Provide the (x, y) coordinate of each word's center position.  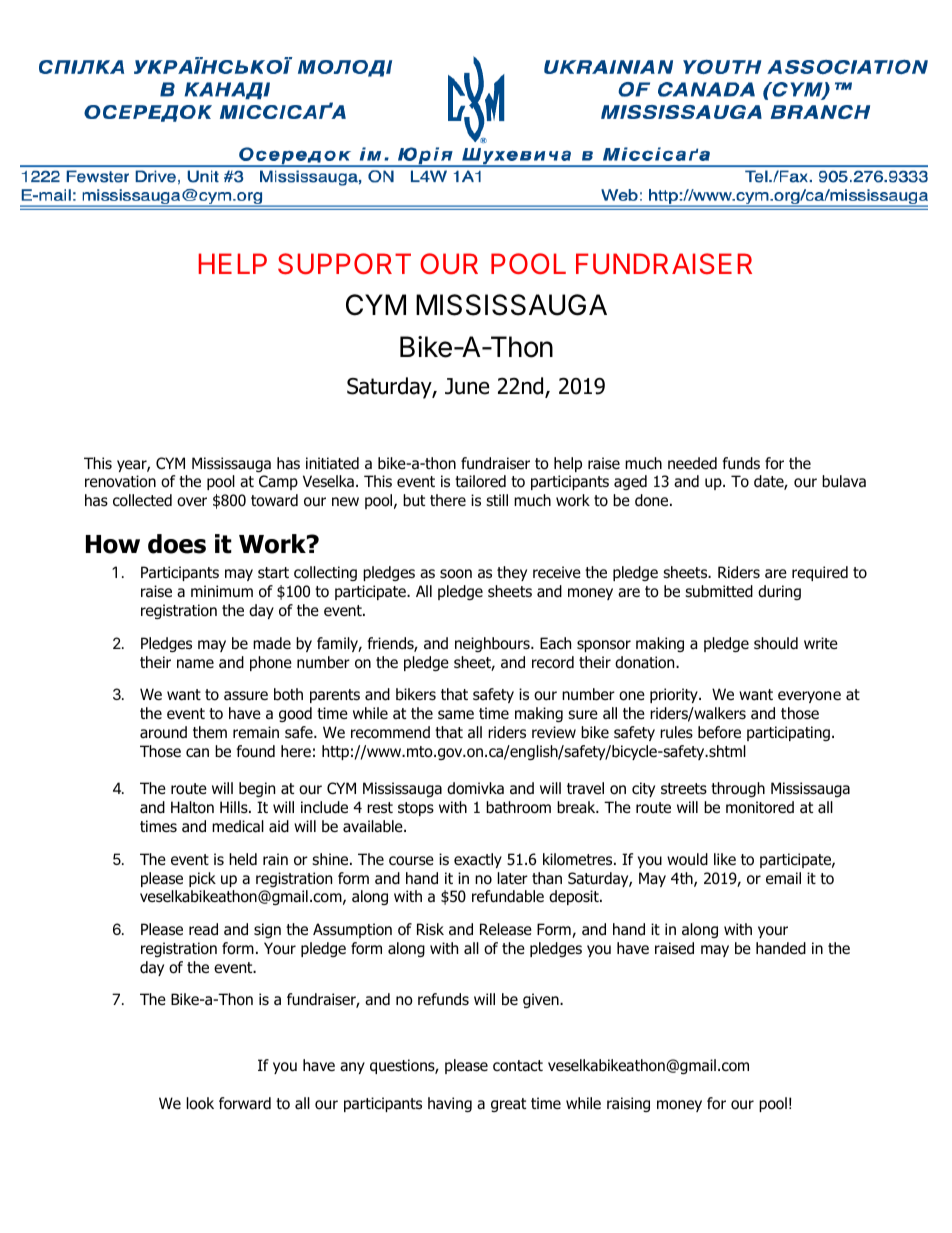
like (725, 859)
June (467, 386)
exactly (478, 860)
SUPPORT (344, 264)
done (653, 500)
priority (675, 695)
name (195, 664)
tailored (480, 481)
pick (202, 879)
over (192, 502)
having (450, 1104)
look (200, 1103)
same (456, 714)
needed (692, 463)
